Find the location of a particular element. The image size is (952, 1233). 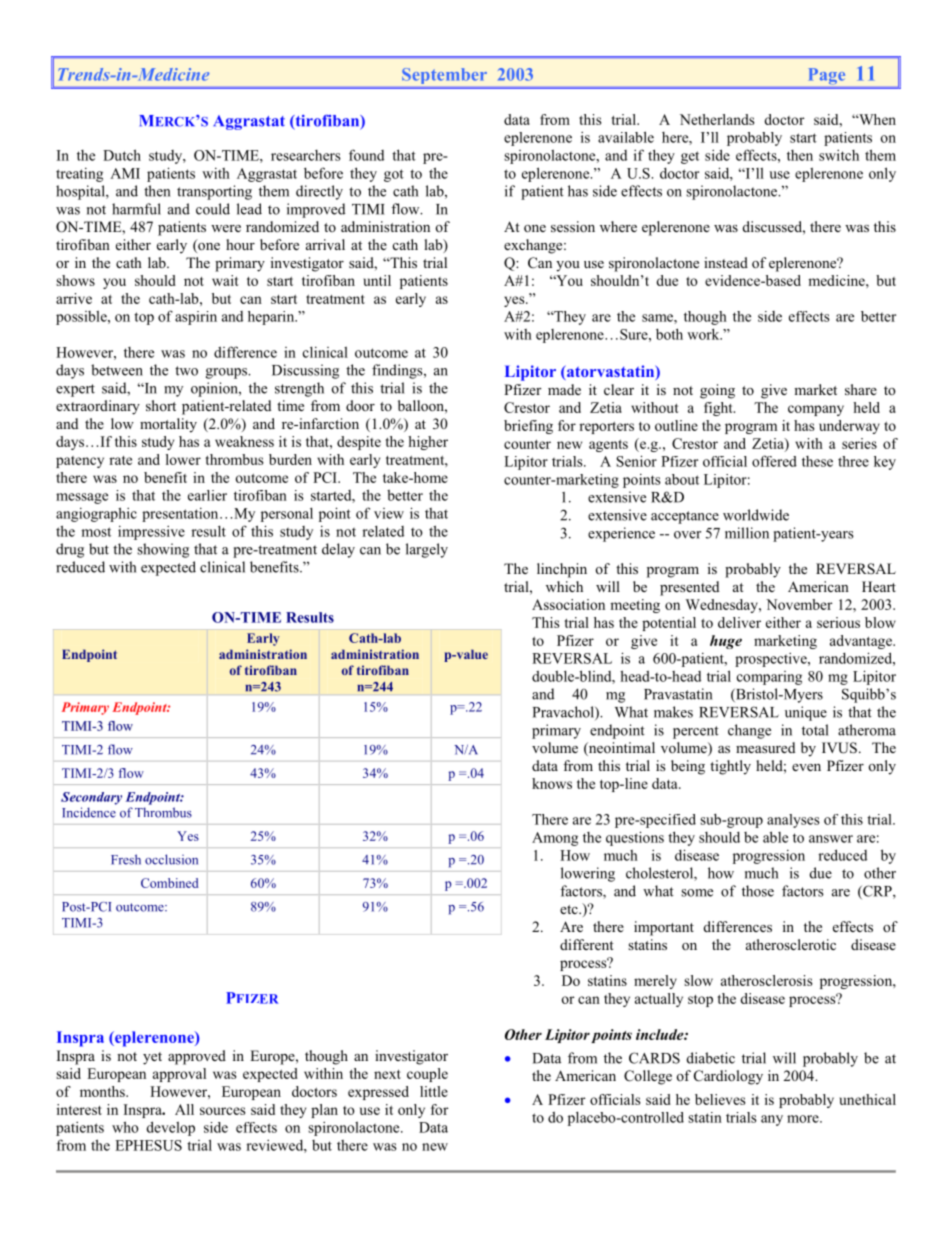

little is located at coordinates (434, 1091).
